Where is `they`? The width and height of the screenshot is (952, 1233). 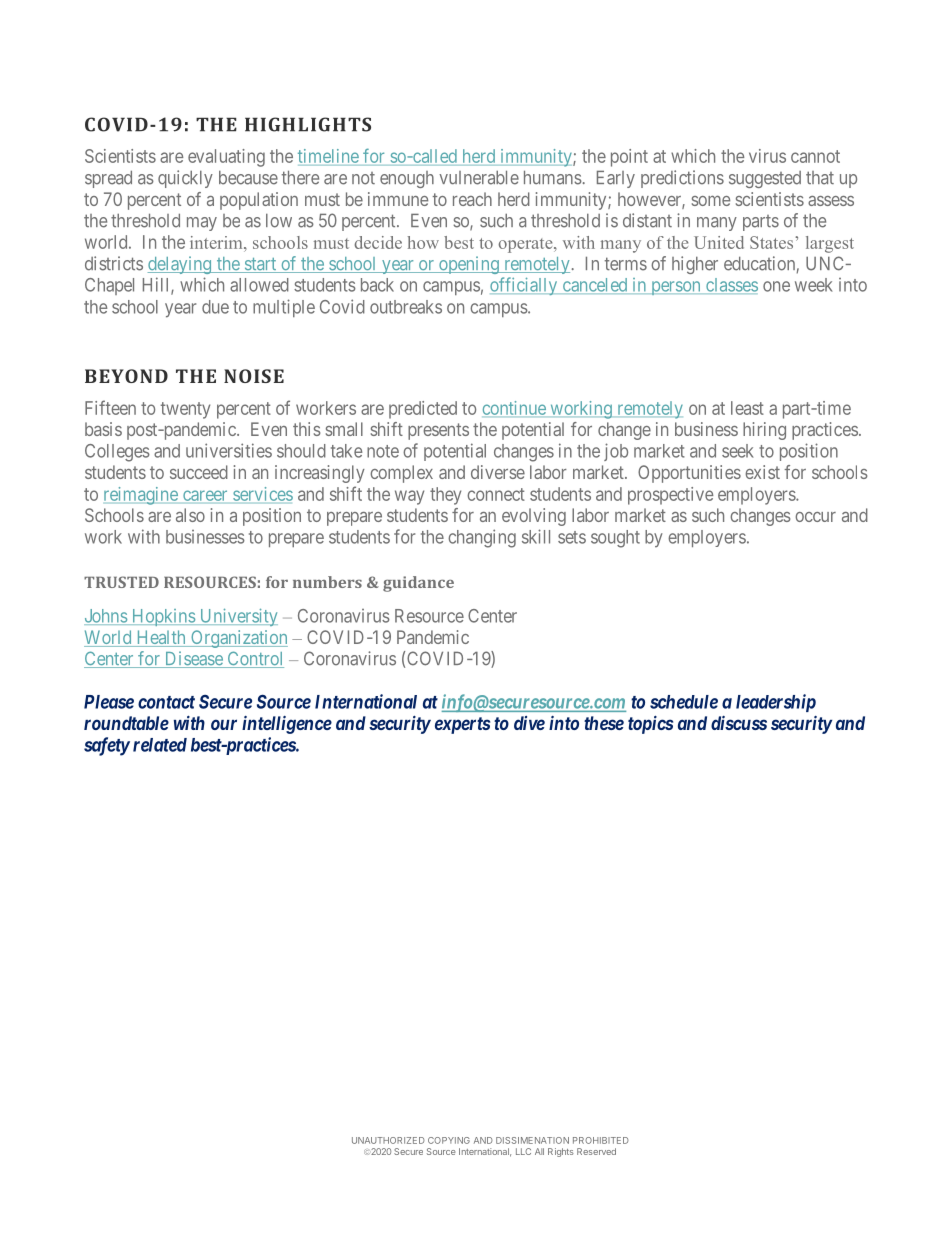 they is located at coordinates (445, 496).
